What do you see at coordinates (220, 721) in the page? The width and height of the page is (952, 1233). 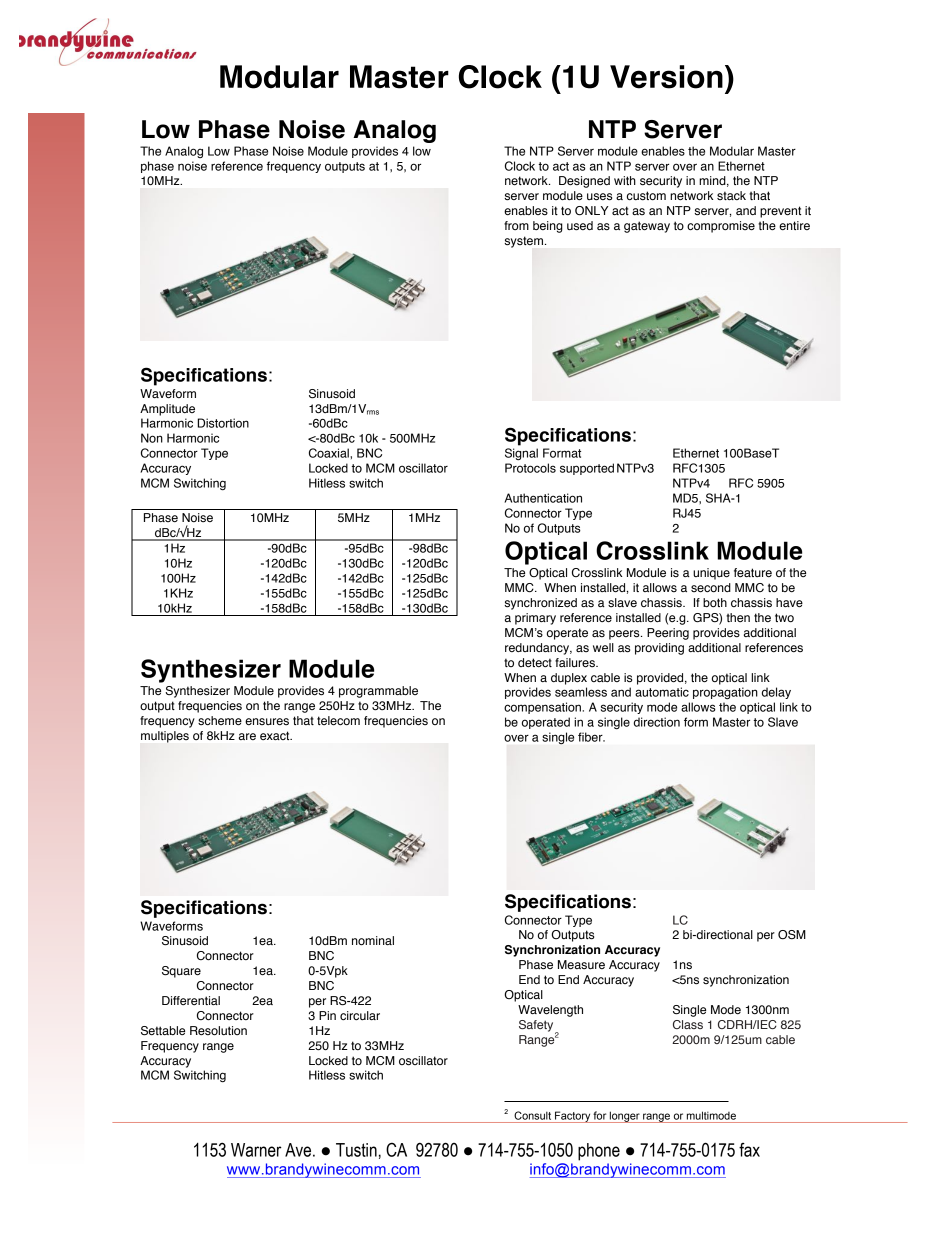 I see `scheme` at bounding box center [220, 721].
